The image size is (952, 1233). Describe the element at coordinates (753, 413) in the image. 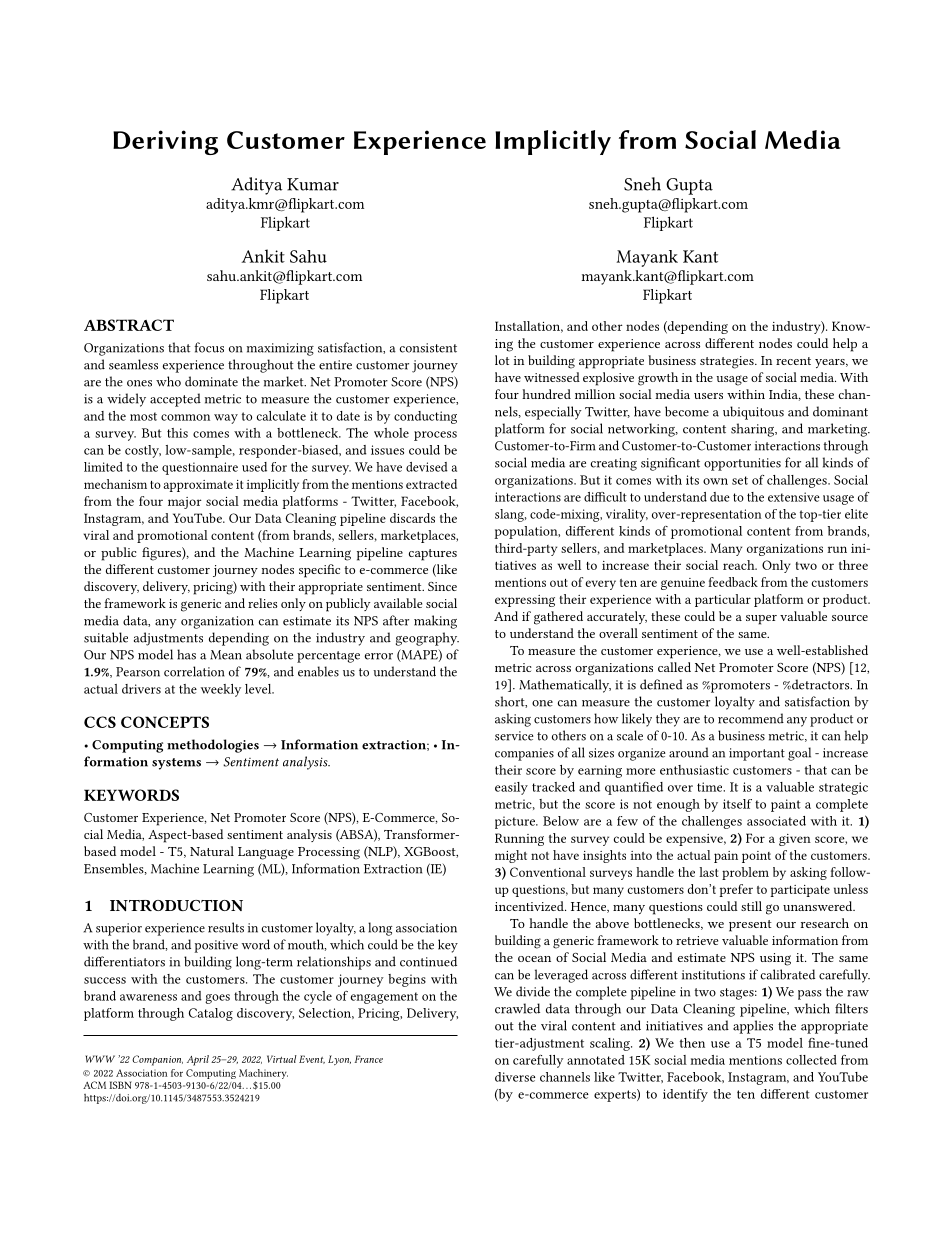

I see `ubiquitous` at that location.
